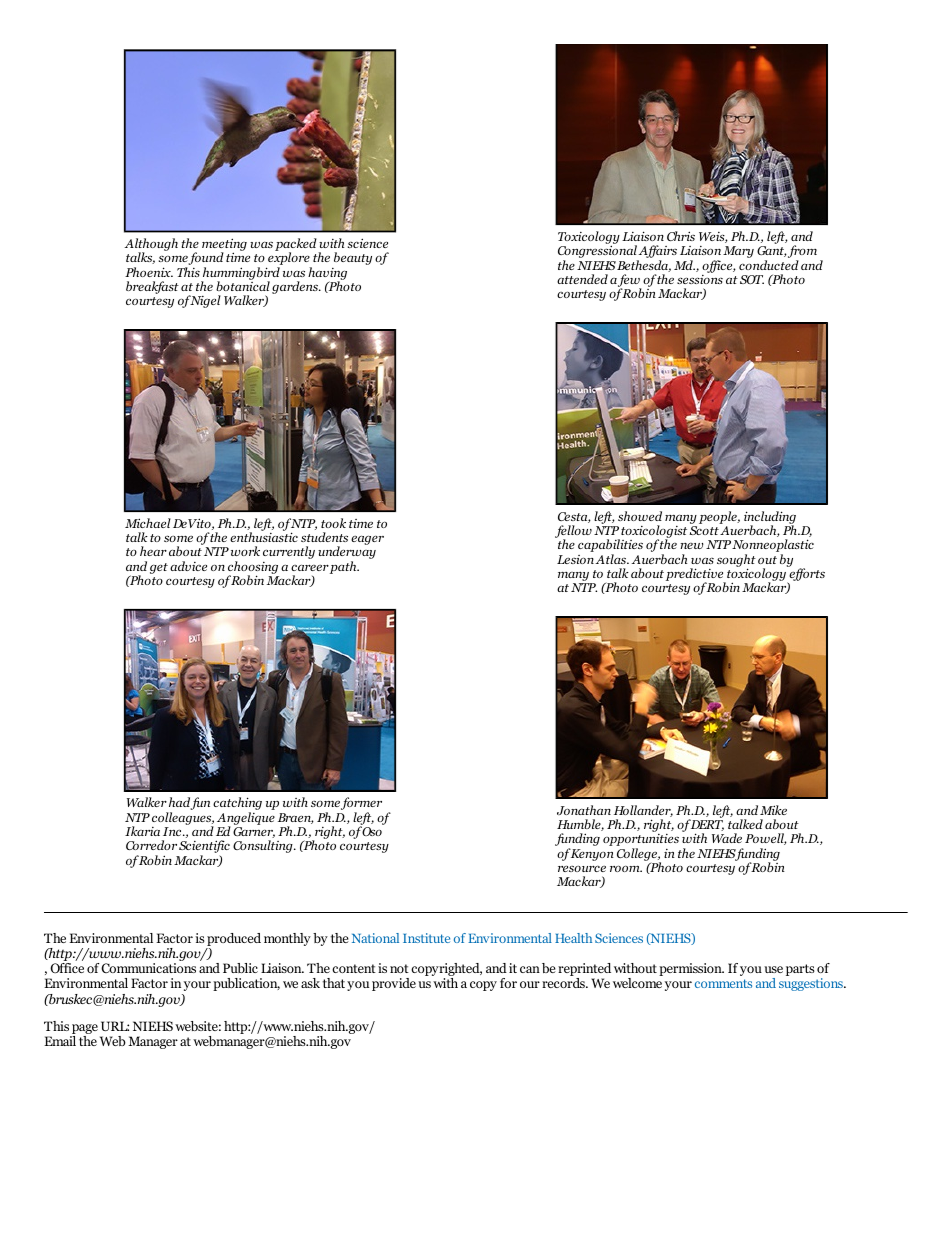 This document has height=1233, width=952. Describe the element at coordinates (727, 838) in the document. I see `Wade` at that location.
